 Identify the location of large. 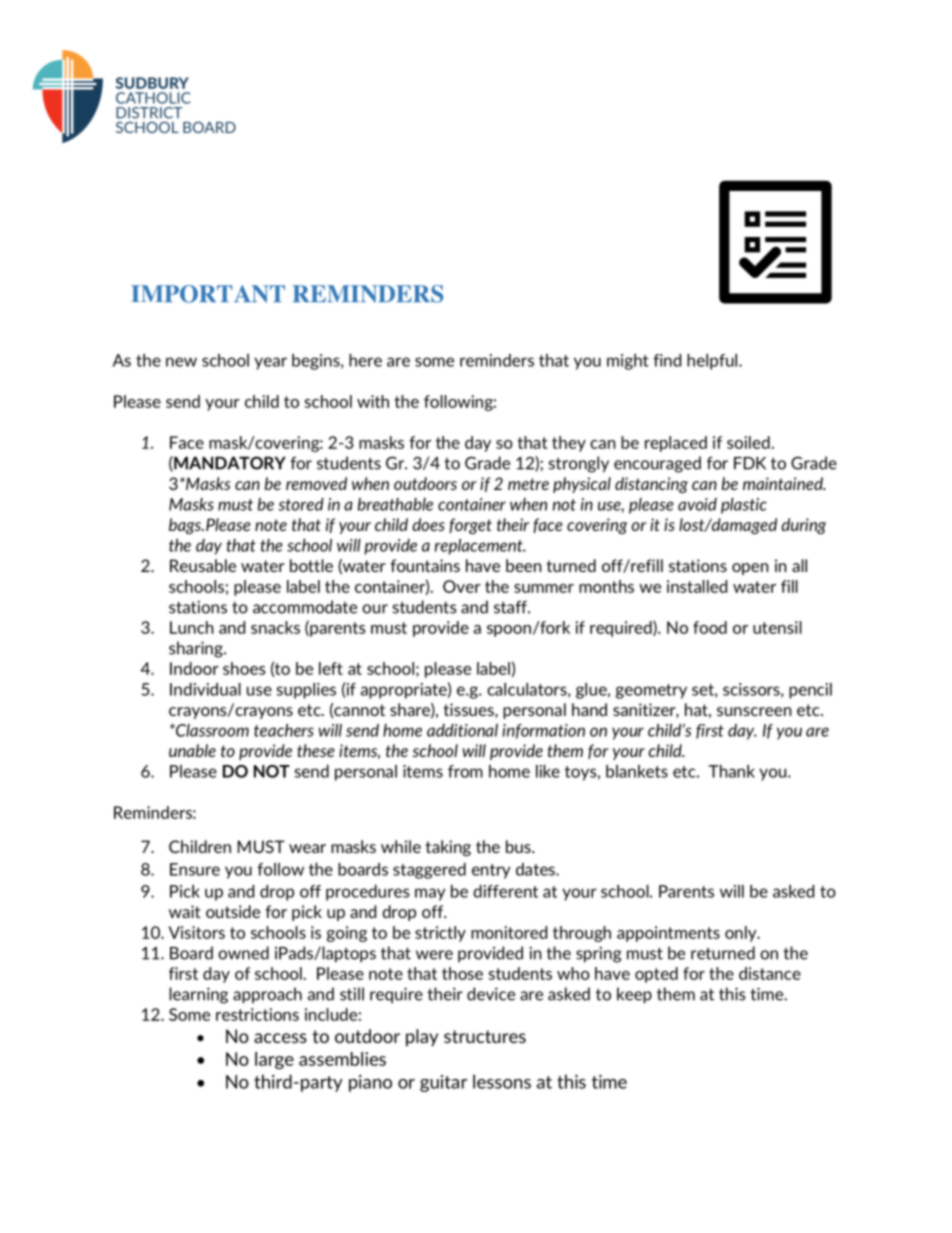
(274, 1060).
